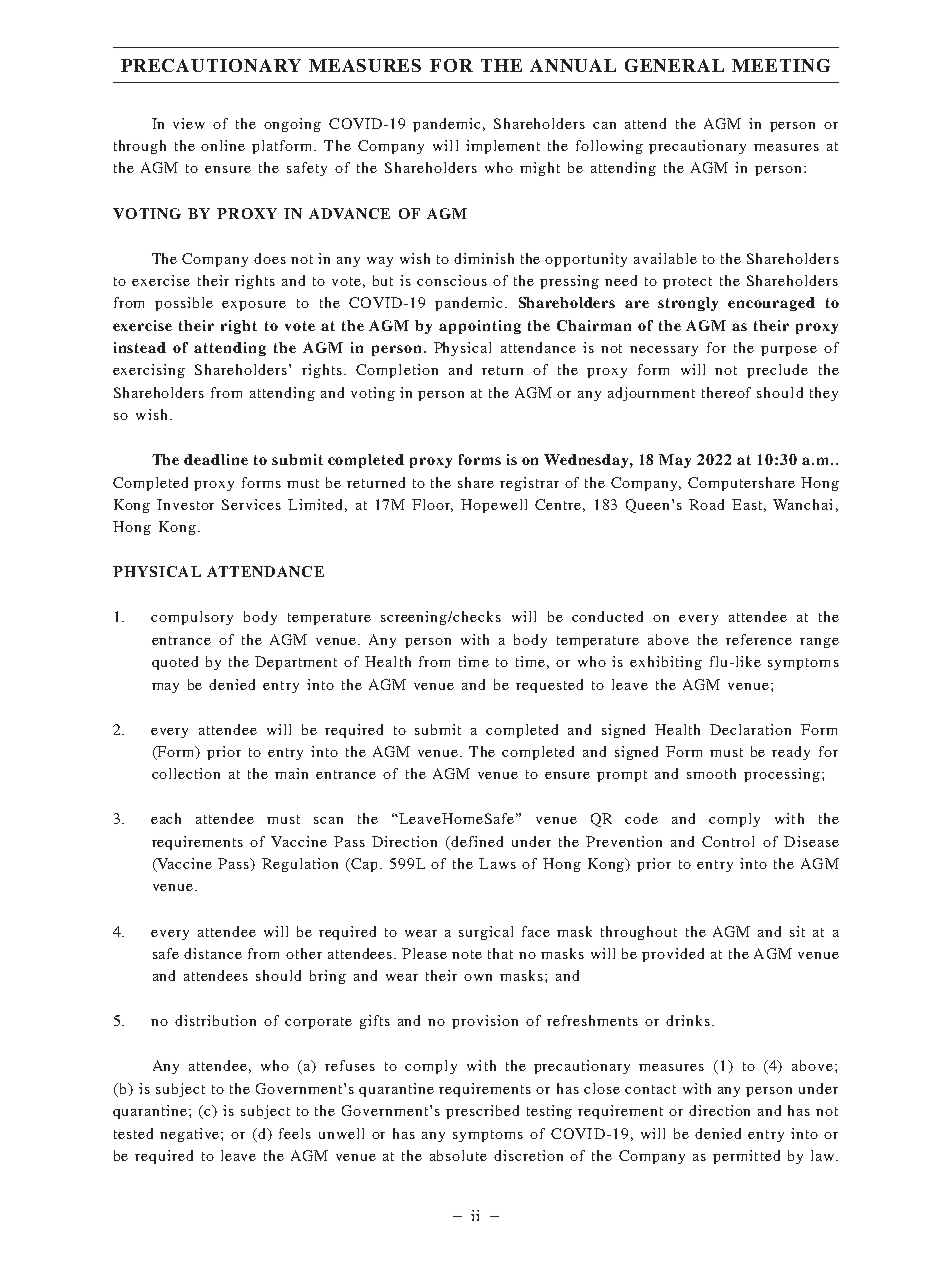 The image size is (952, 1270). What do you see at coordinates (295, 1133) in the screenshot?
I see `feels` at bounding box center [295, 1133].
